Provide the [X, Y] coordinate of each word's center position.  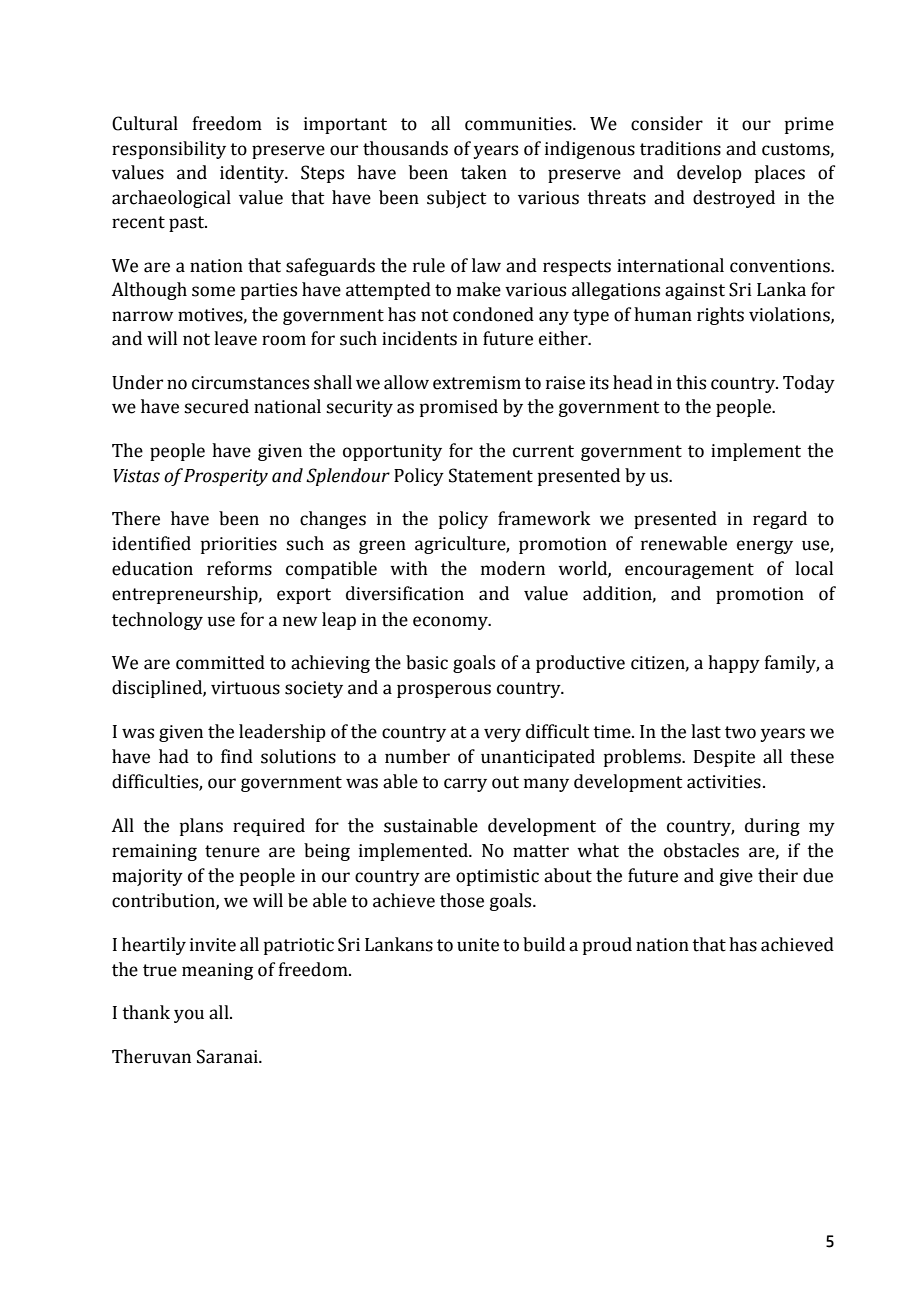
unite [478, 945]
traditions [680, 148]
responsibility [169, 150]
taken [484, 172]
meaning [217, 971]
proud [607, 946]
